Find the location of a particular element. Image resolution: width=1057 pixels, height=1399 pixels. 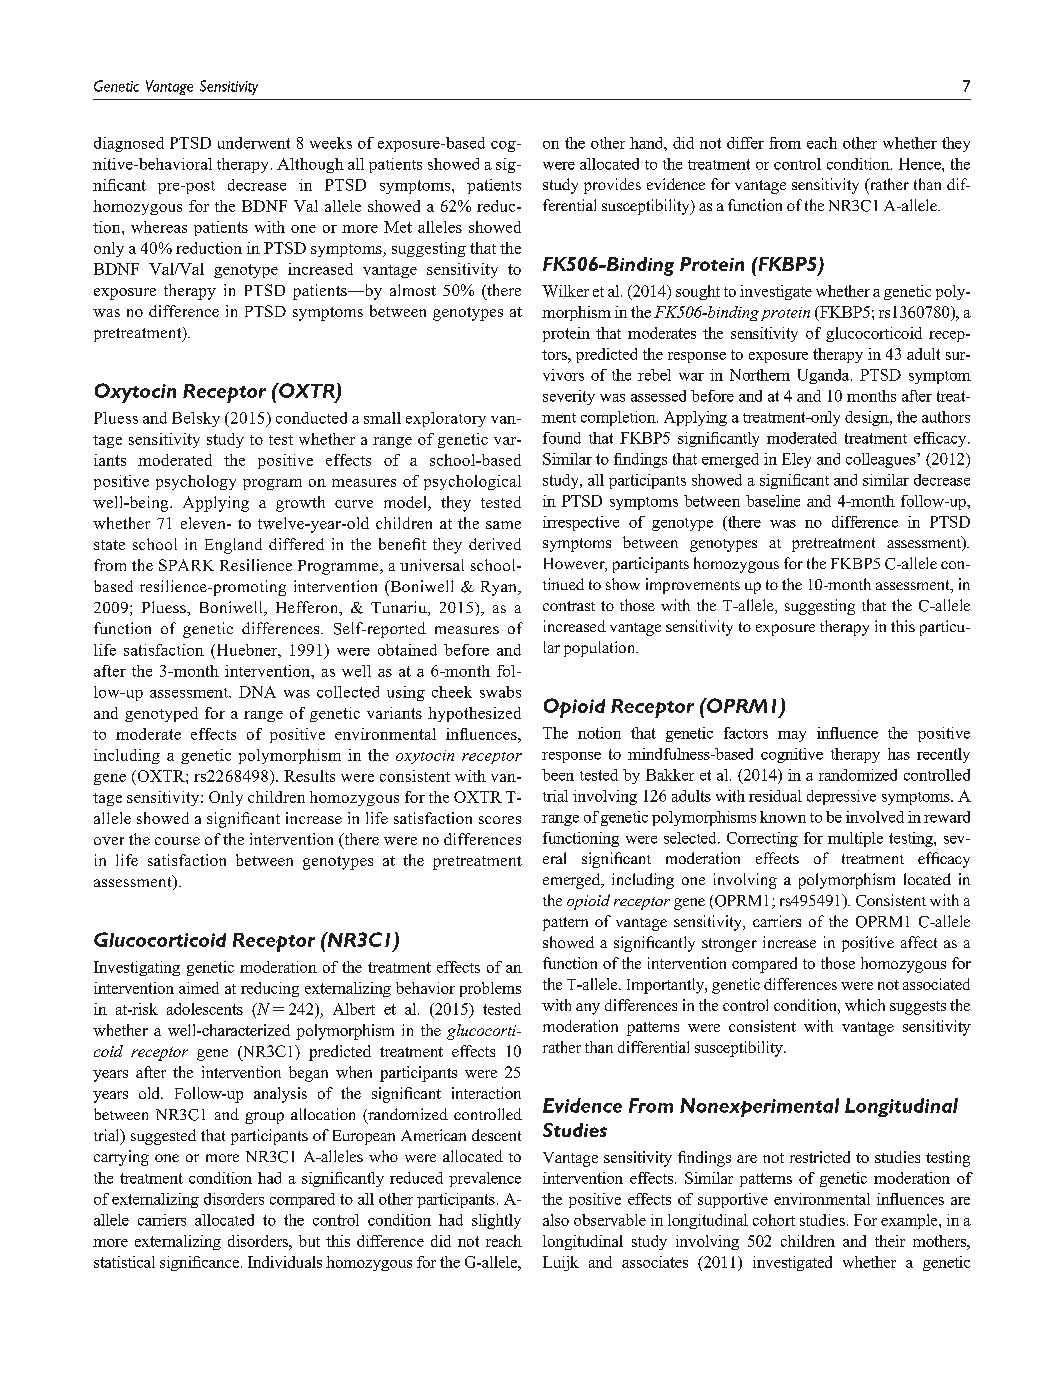

DNA is located at coordinates (257, 692).
